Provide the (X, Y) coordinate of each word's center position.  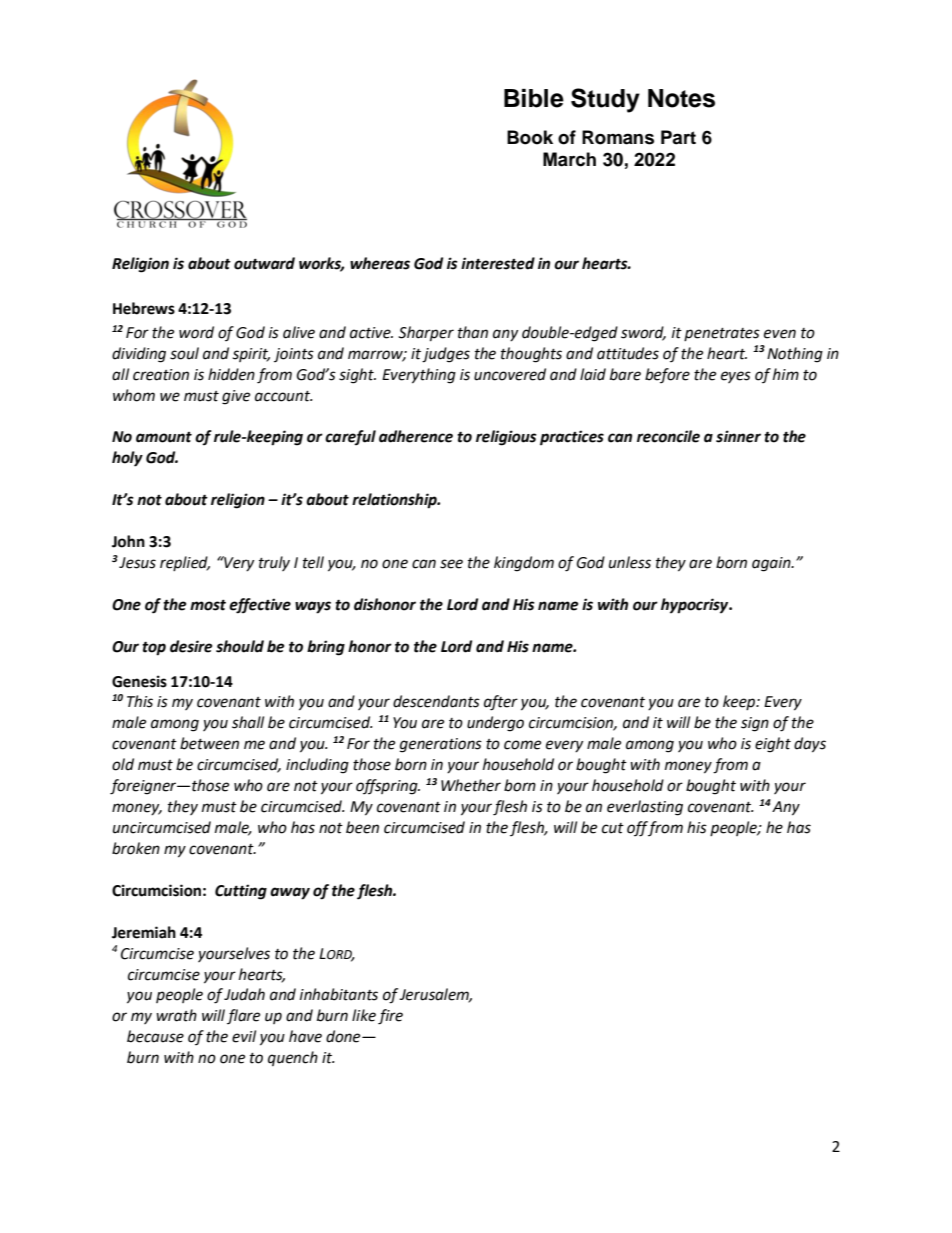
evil (244, 1036)
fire (390, 1017)
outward (264, 263)
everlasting (645, 808)
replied (185, 563)
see (451, 564)
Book (530, 137)
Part (678, 137)
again (772, 564)
